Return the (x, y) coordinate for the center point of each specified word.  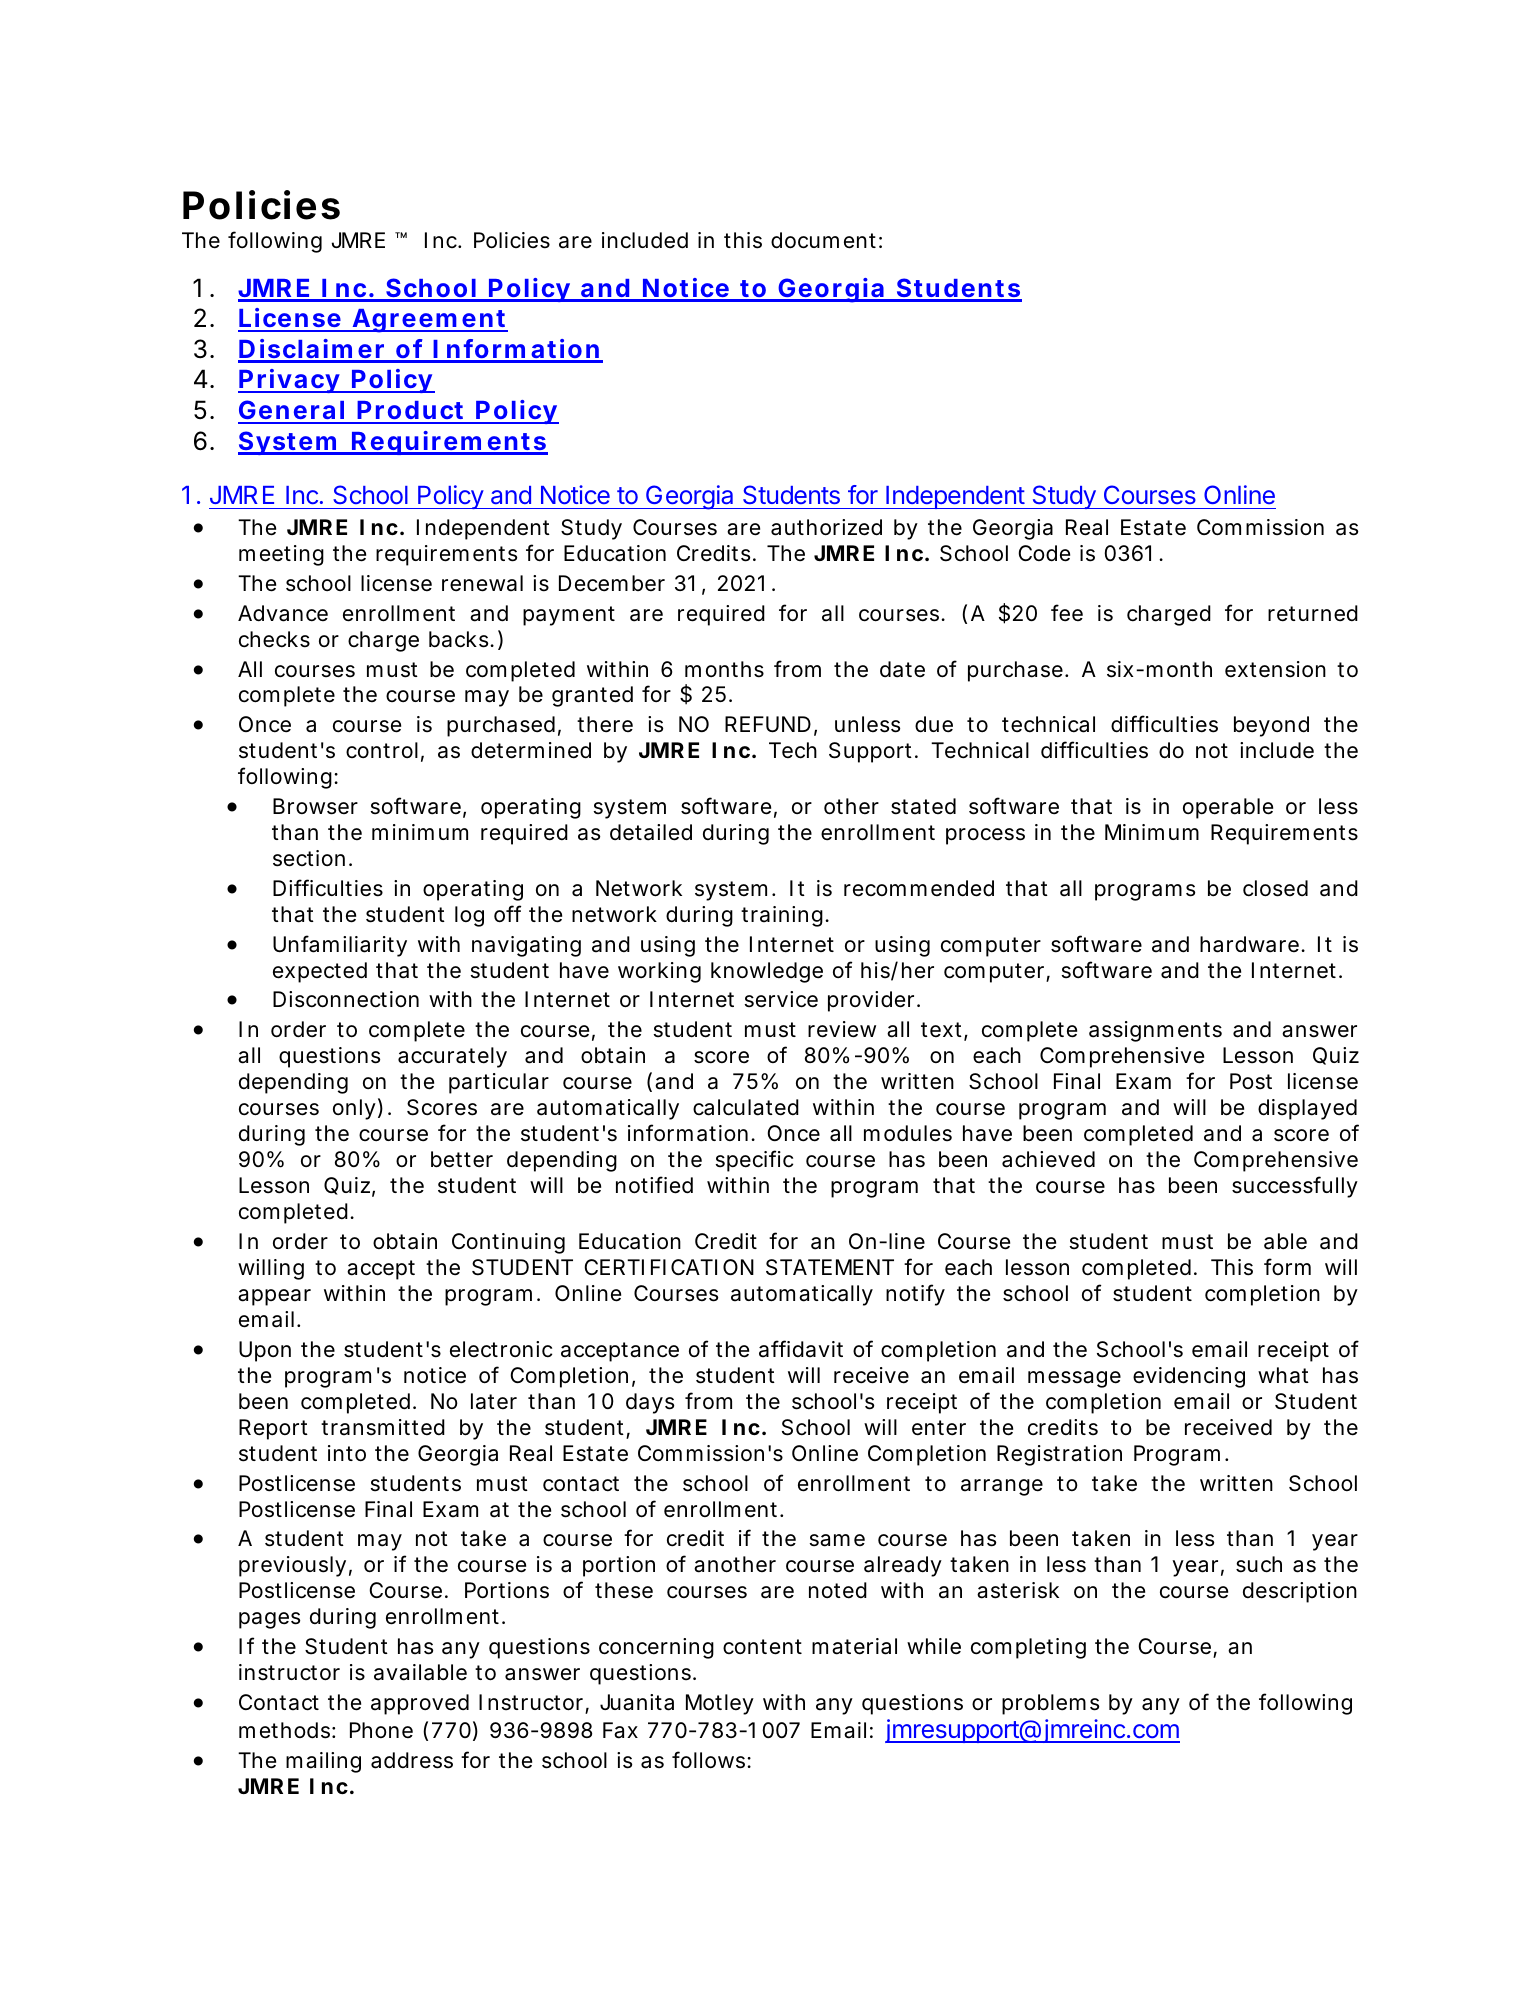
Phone (381, 1730)
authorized (826, 527)
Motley (720, 1704)
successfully (1295, 1187)
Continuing (508, 1243)
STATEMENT (830, 1267)
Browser (315, 806)
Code (1044, 553)
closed (1275, 888)
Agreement (429, 321)
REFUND (768, 724)
